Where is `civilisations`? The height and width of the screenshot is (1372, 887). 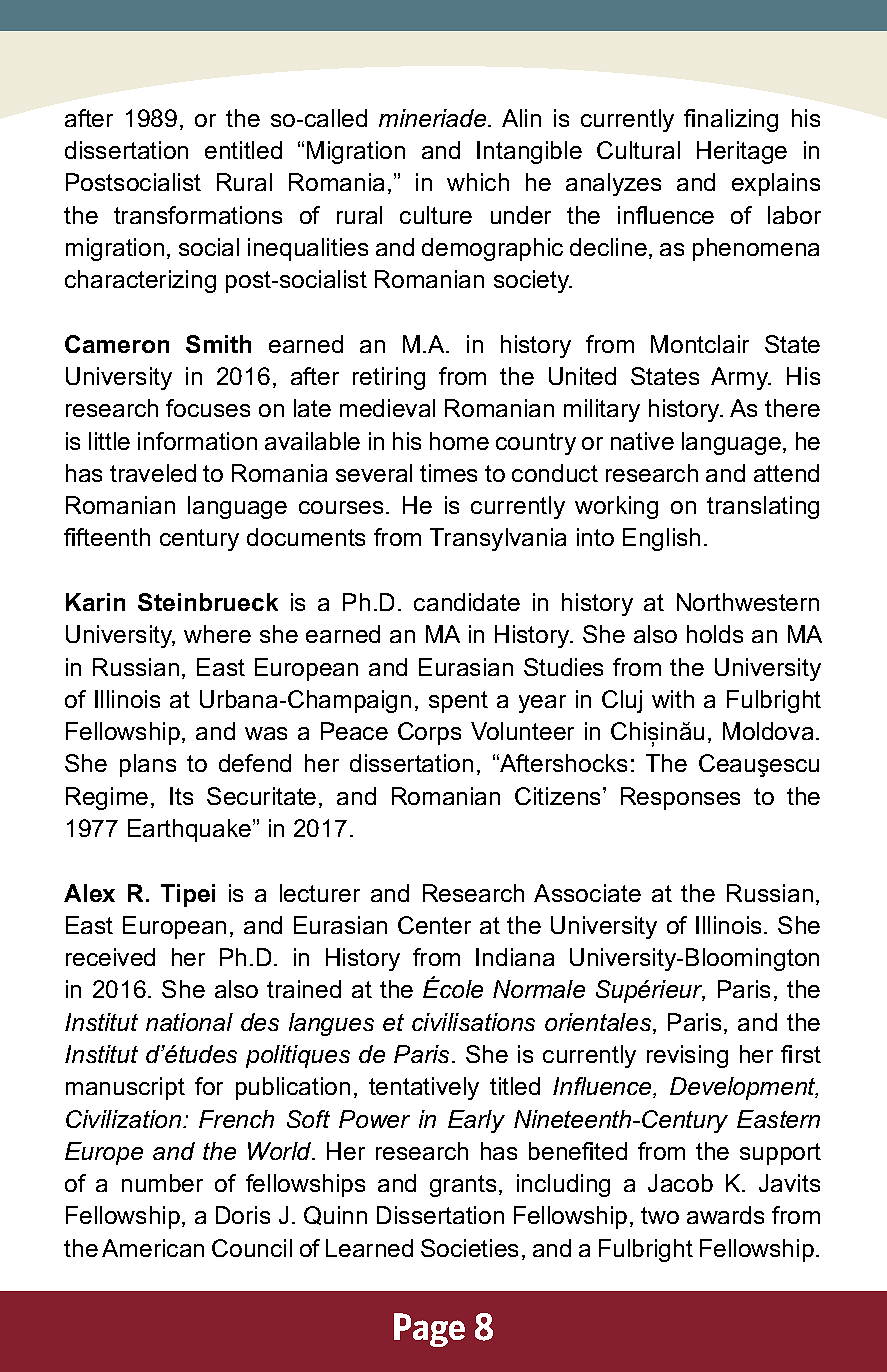 civilisations is located at coordinates (473, 1022).
